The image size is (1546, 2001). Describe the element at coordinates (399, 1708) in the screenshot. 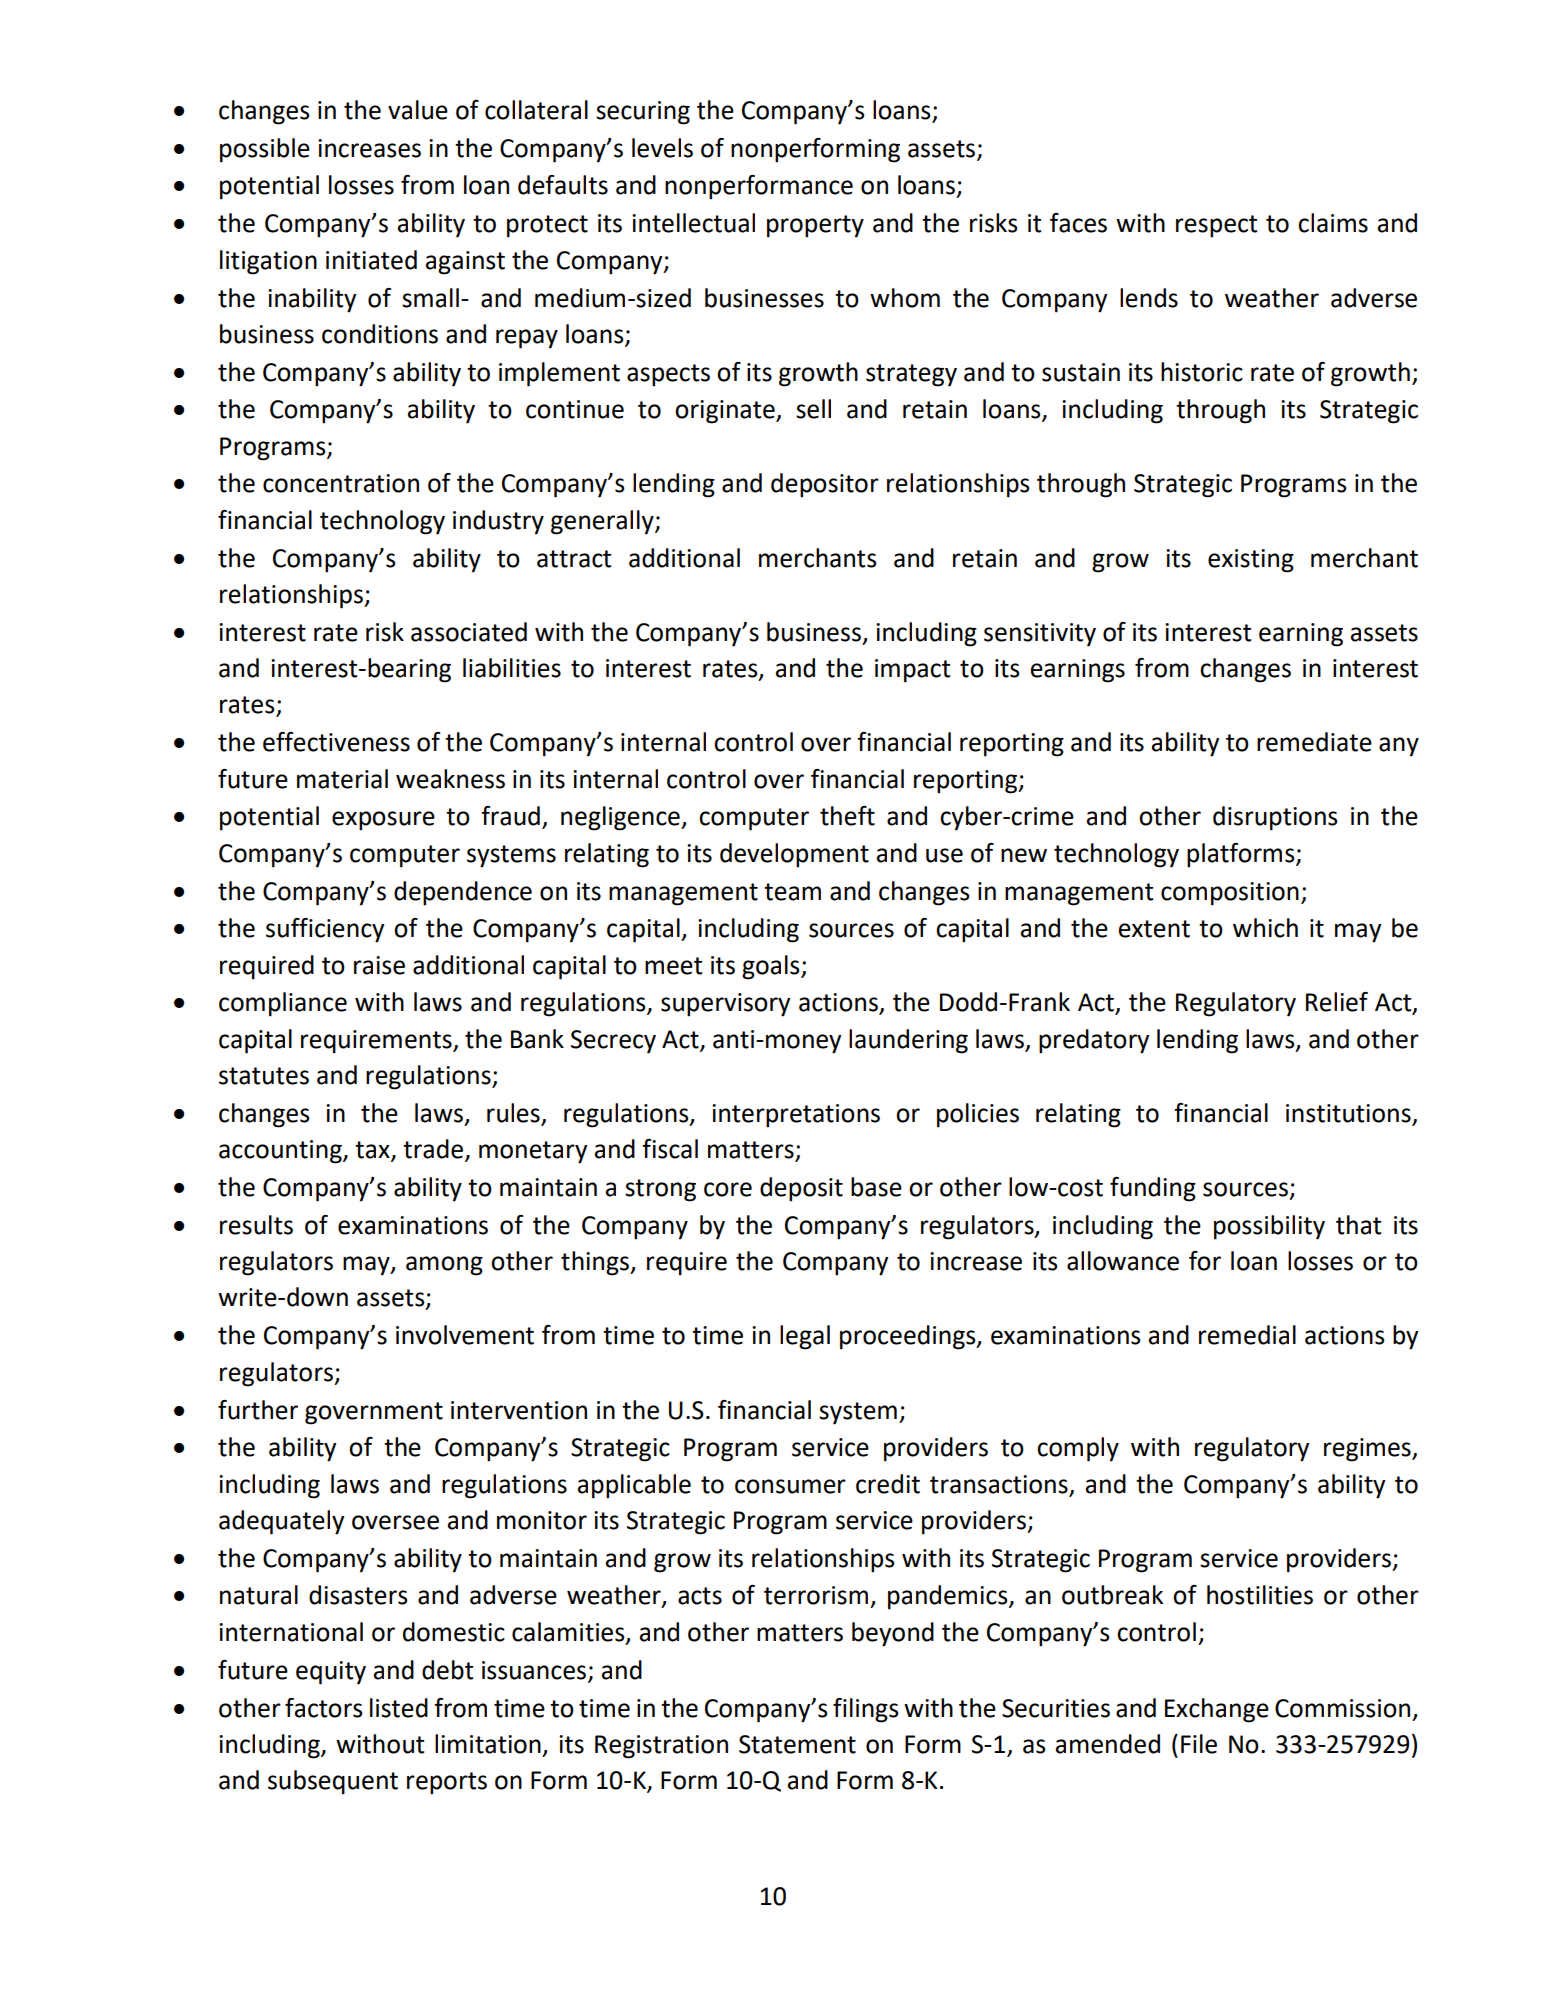

I see `listed` at that location.
